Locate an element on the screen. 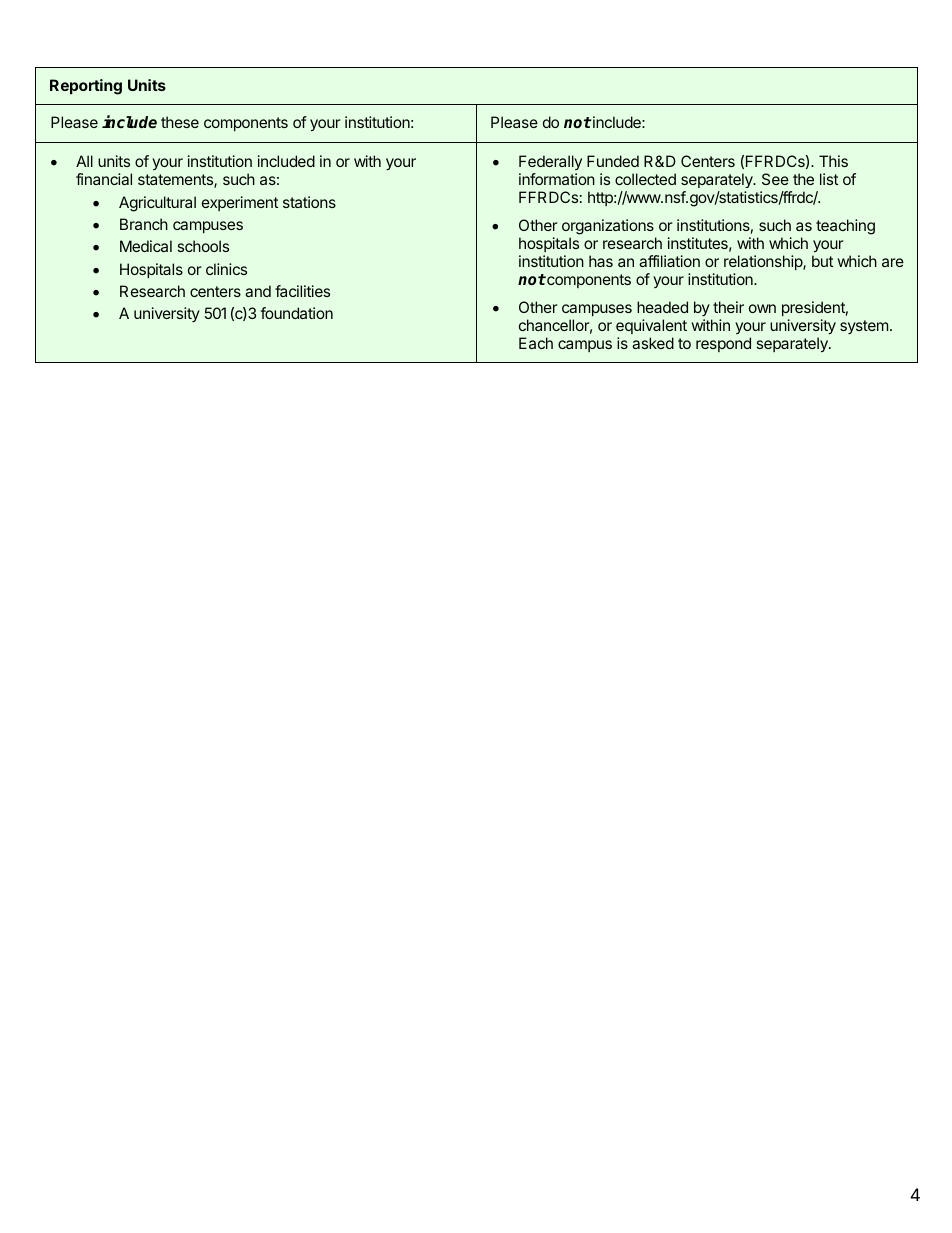 Image resolution: width=952 pixels, height=1233 pixels. organizations is located at coordinates (608, 227).
